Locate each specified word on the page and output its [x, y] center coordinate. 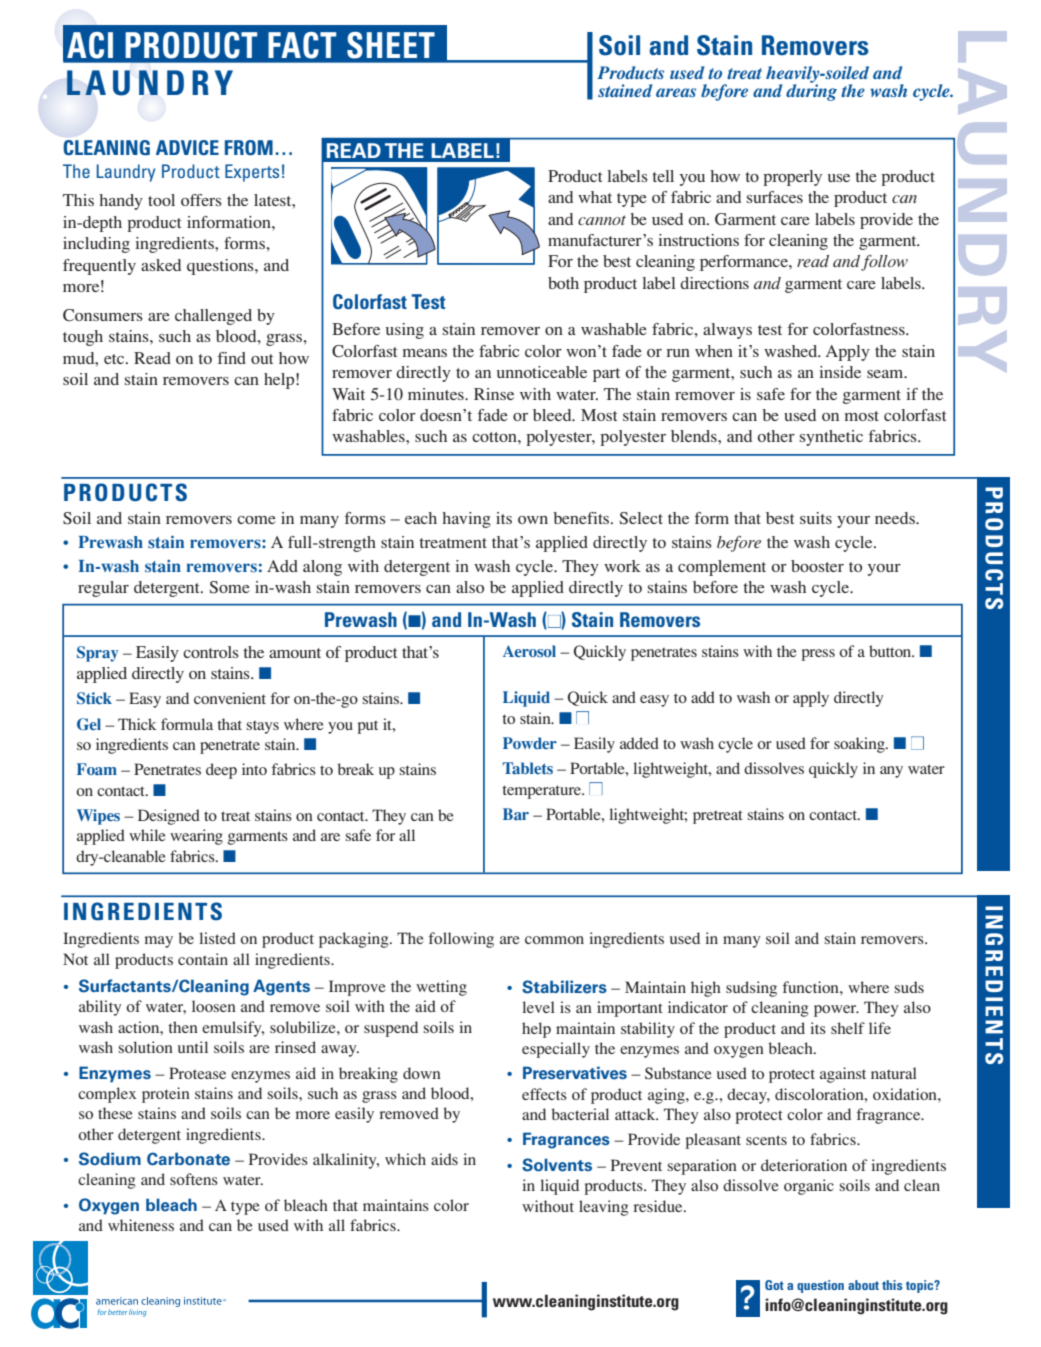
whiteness [141, 1225]
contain [203, 959]
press [818, 655]
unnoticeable [542, 372]
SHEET [391, 45]
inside [840, 372]
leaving [604, 1208]
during [811, 91]
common [554, 940]
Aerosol [529, 651]
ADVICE [187, 147]
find [232, 358]
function [812, 987]
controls [211, 652]
